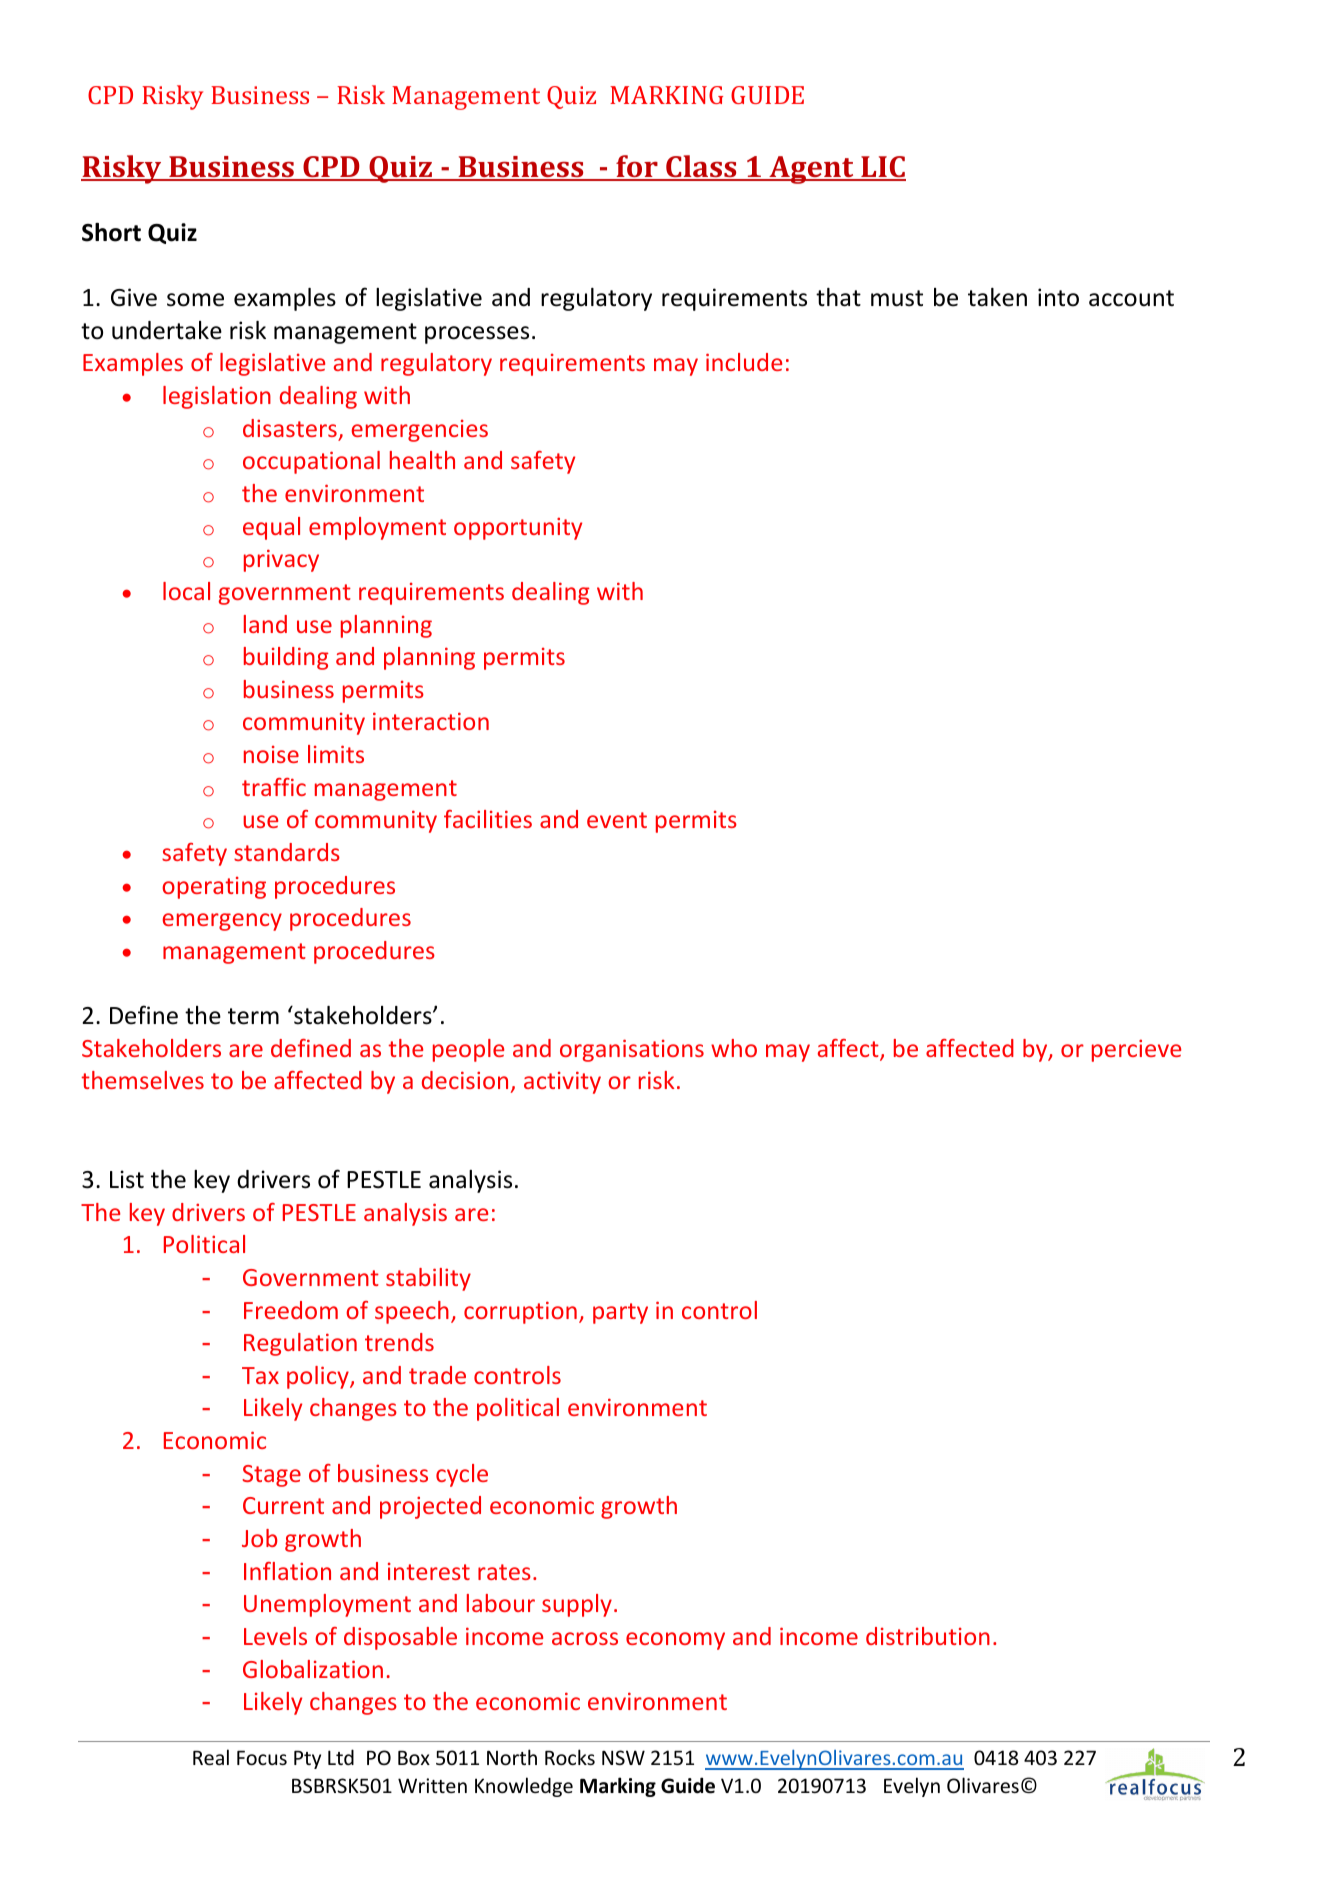  What do you see at coordinates (928, 1636) in the document?
I see `distribution` at bounding box center [928, 1636].
